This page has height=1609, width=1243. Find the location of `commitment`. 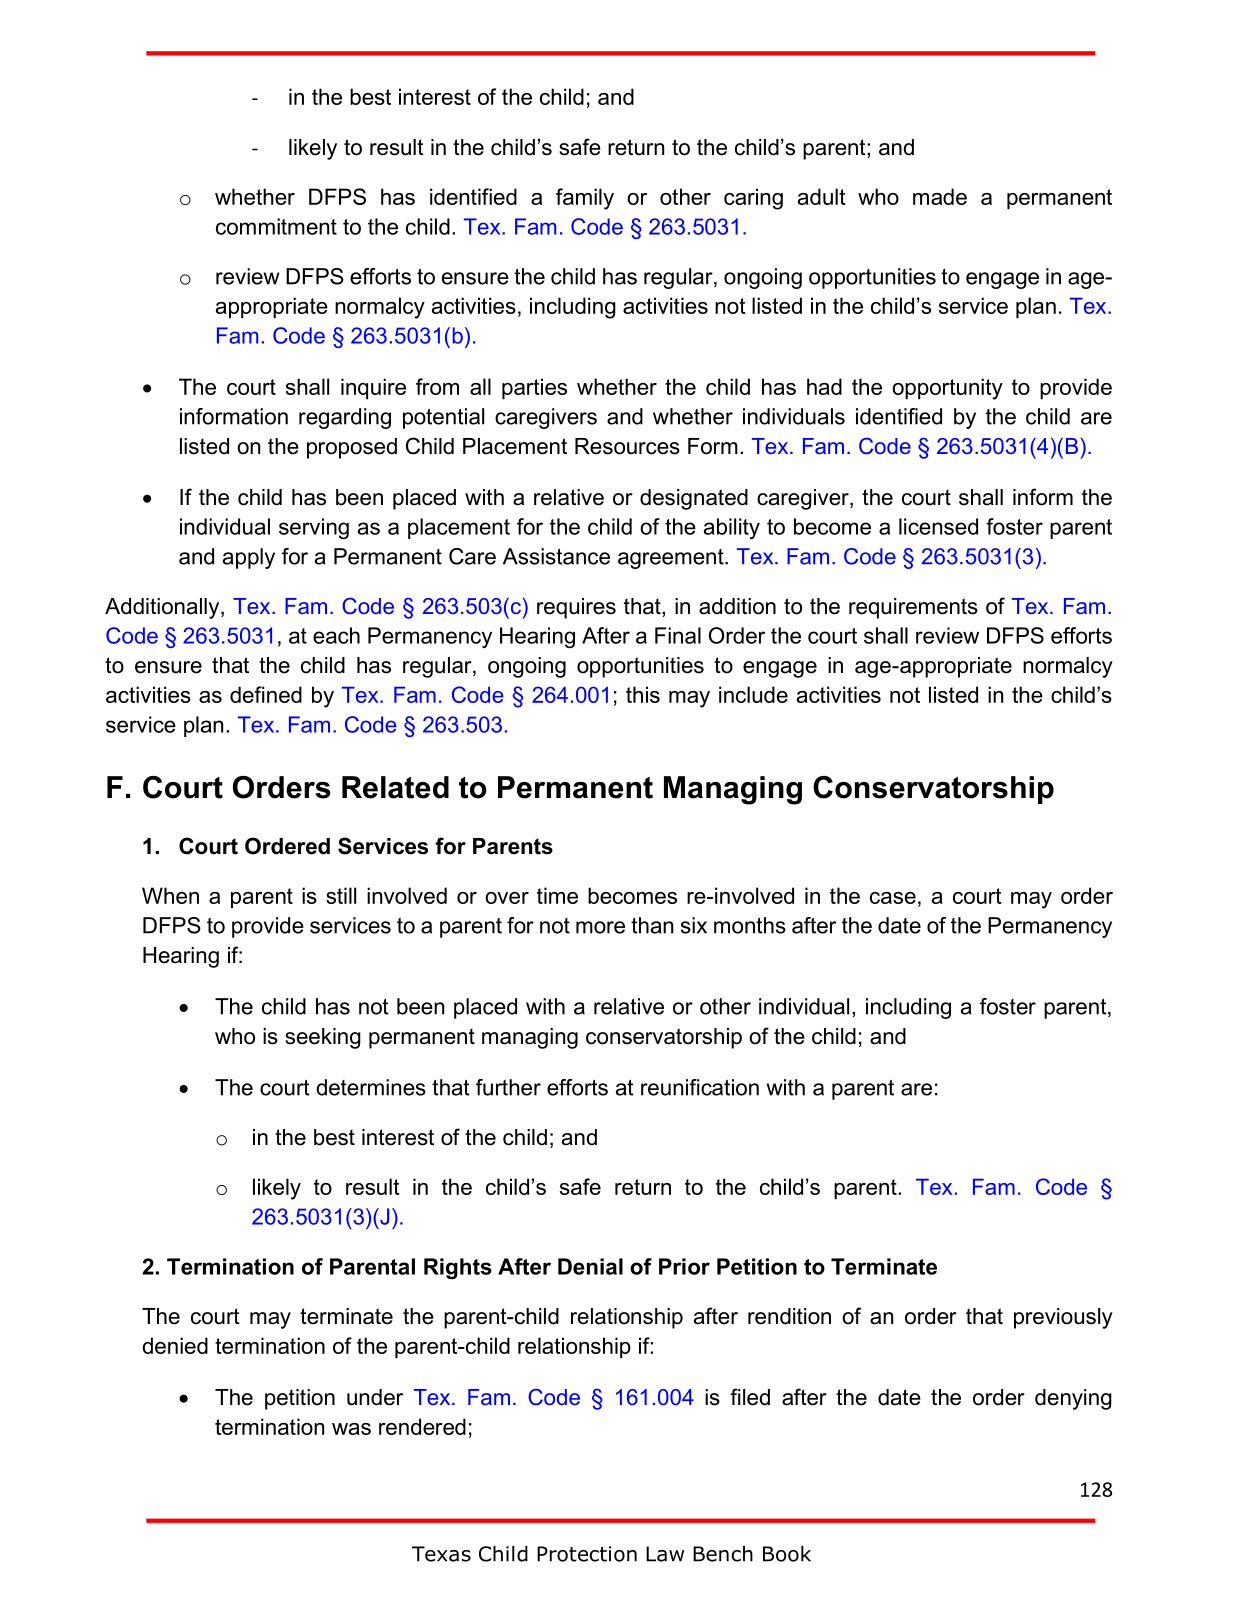

commitment is located at coordinates (276, 226).
